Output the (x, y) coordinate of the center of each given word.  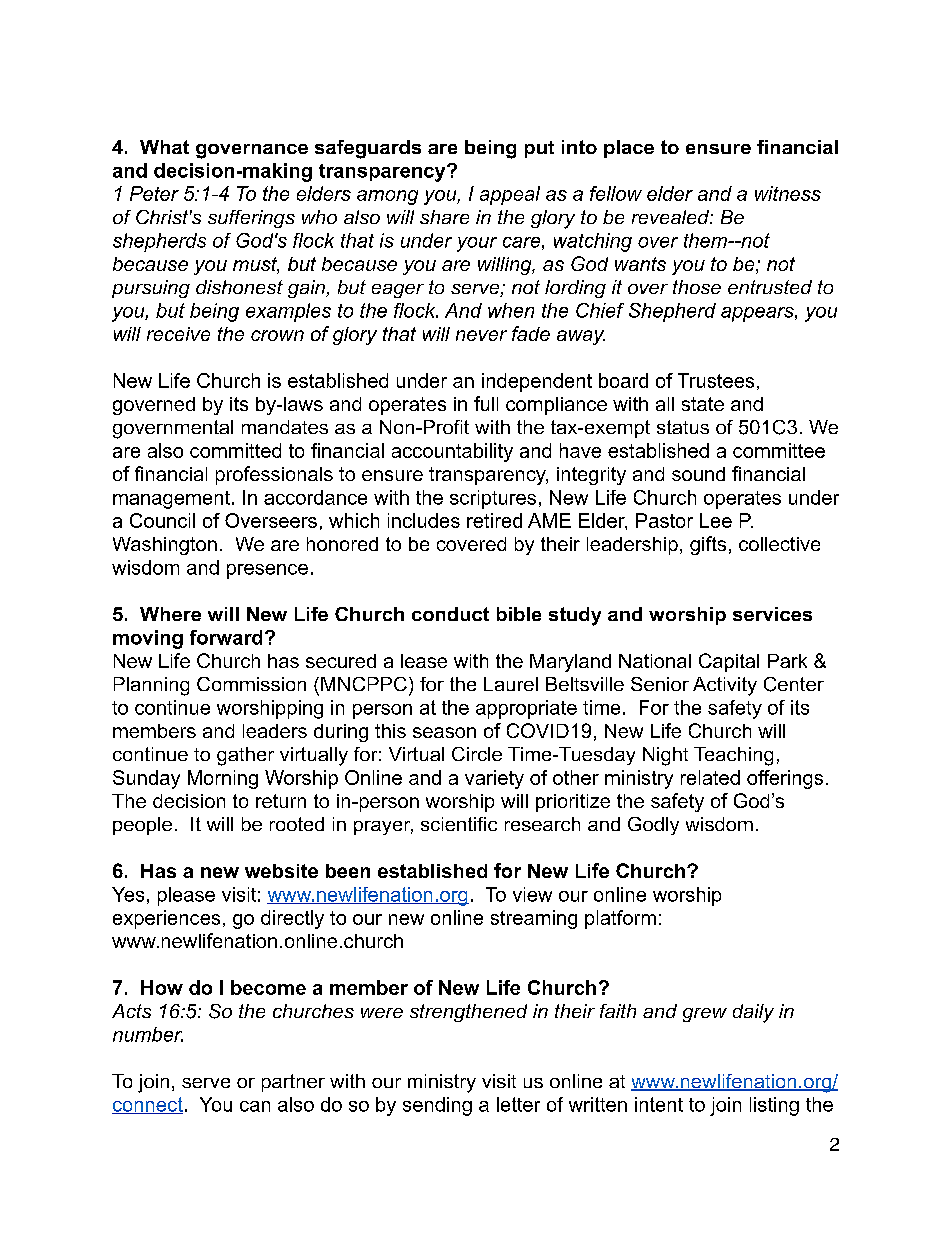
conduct (450, 614)
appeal (510, 195)
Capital (729, 662)
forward (226, 637)
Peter (154, 193)
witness (788, 193)
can (255, 1106)
